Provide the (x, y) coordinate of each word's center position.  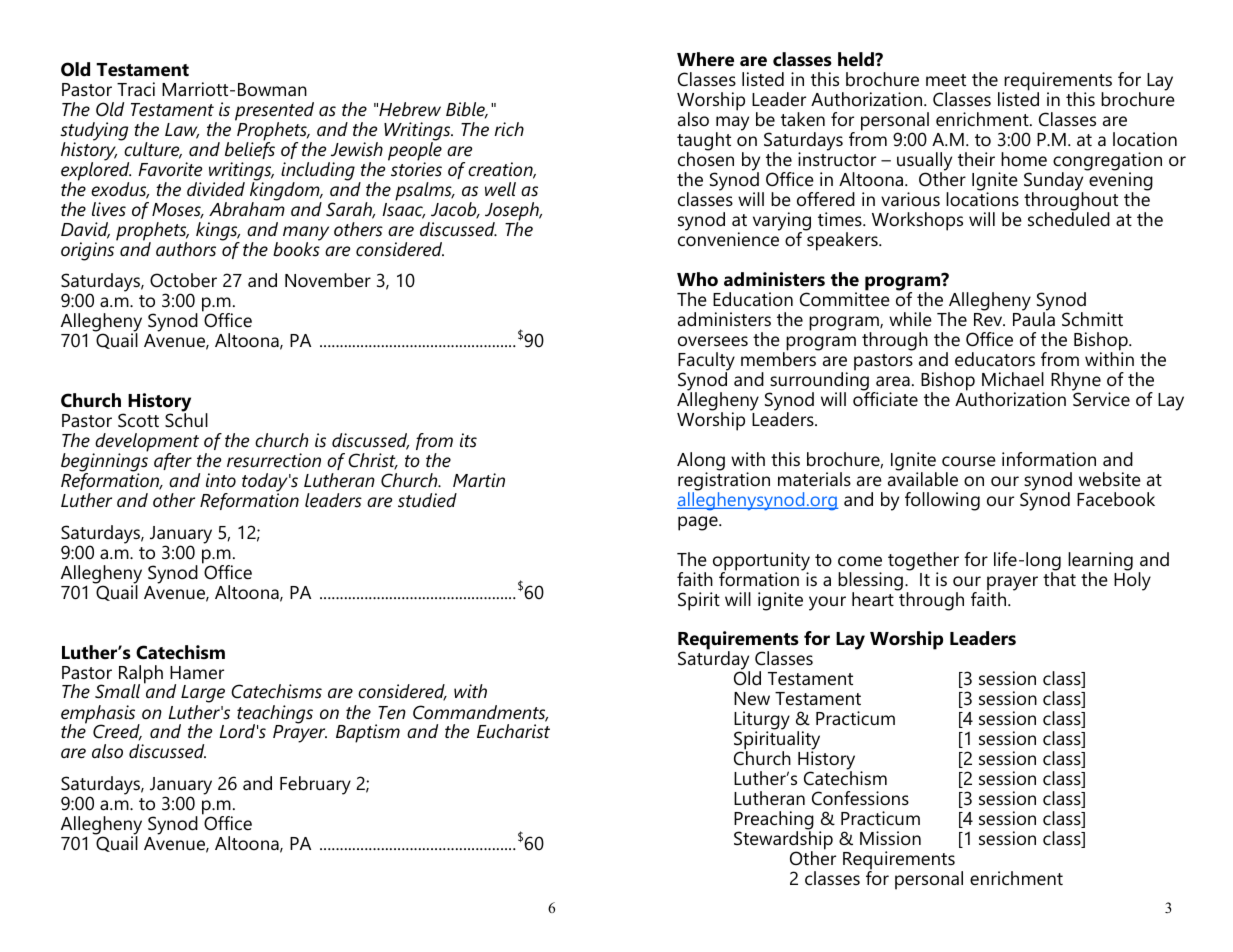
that (1059, 578)
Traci (136, 89)
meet (946, 80)
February (315, 785)
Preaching (774, 821)
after (173, 461)
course (969, 461)
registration (724, 481)
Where (705, 59)
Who (697, 279)
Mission (890, 838)
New (752, 698)
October (183, 280)
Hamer (197, 672)
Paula (1034, 318)
